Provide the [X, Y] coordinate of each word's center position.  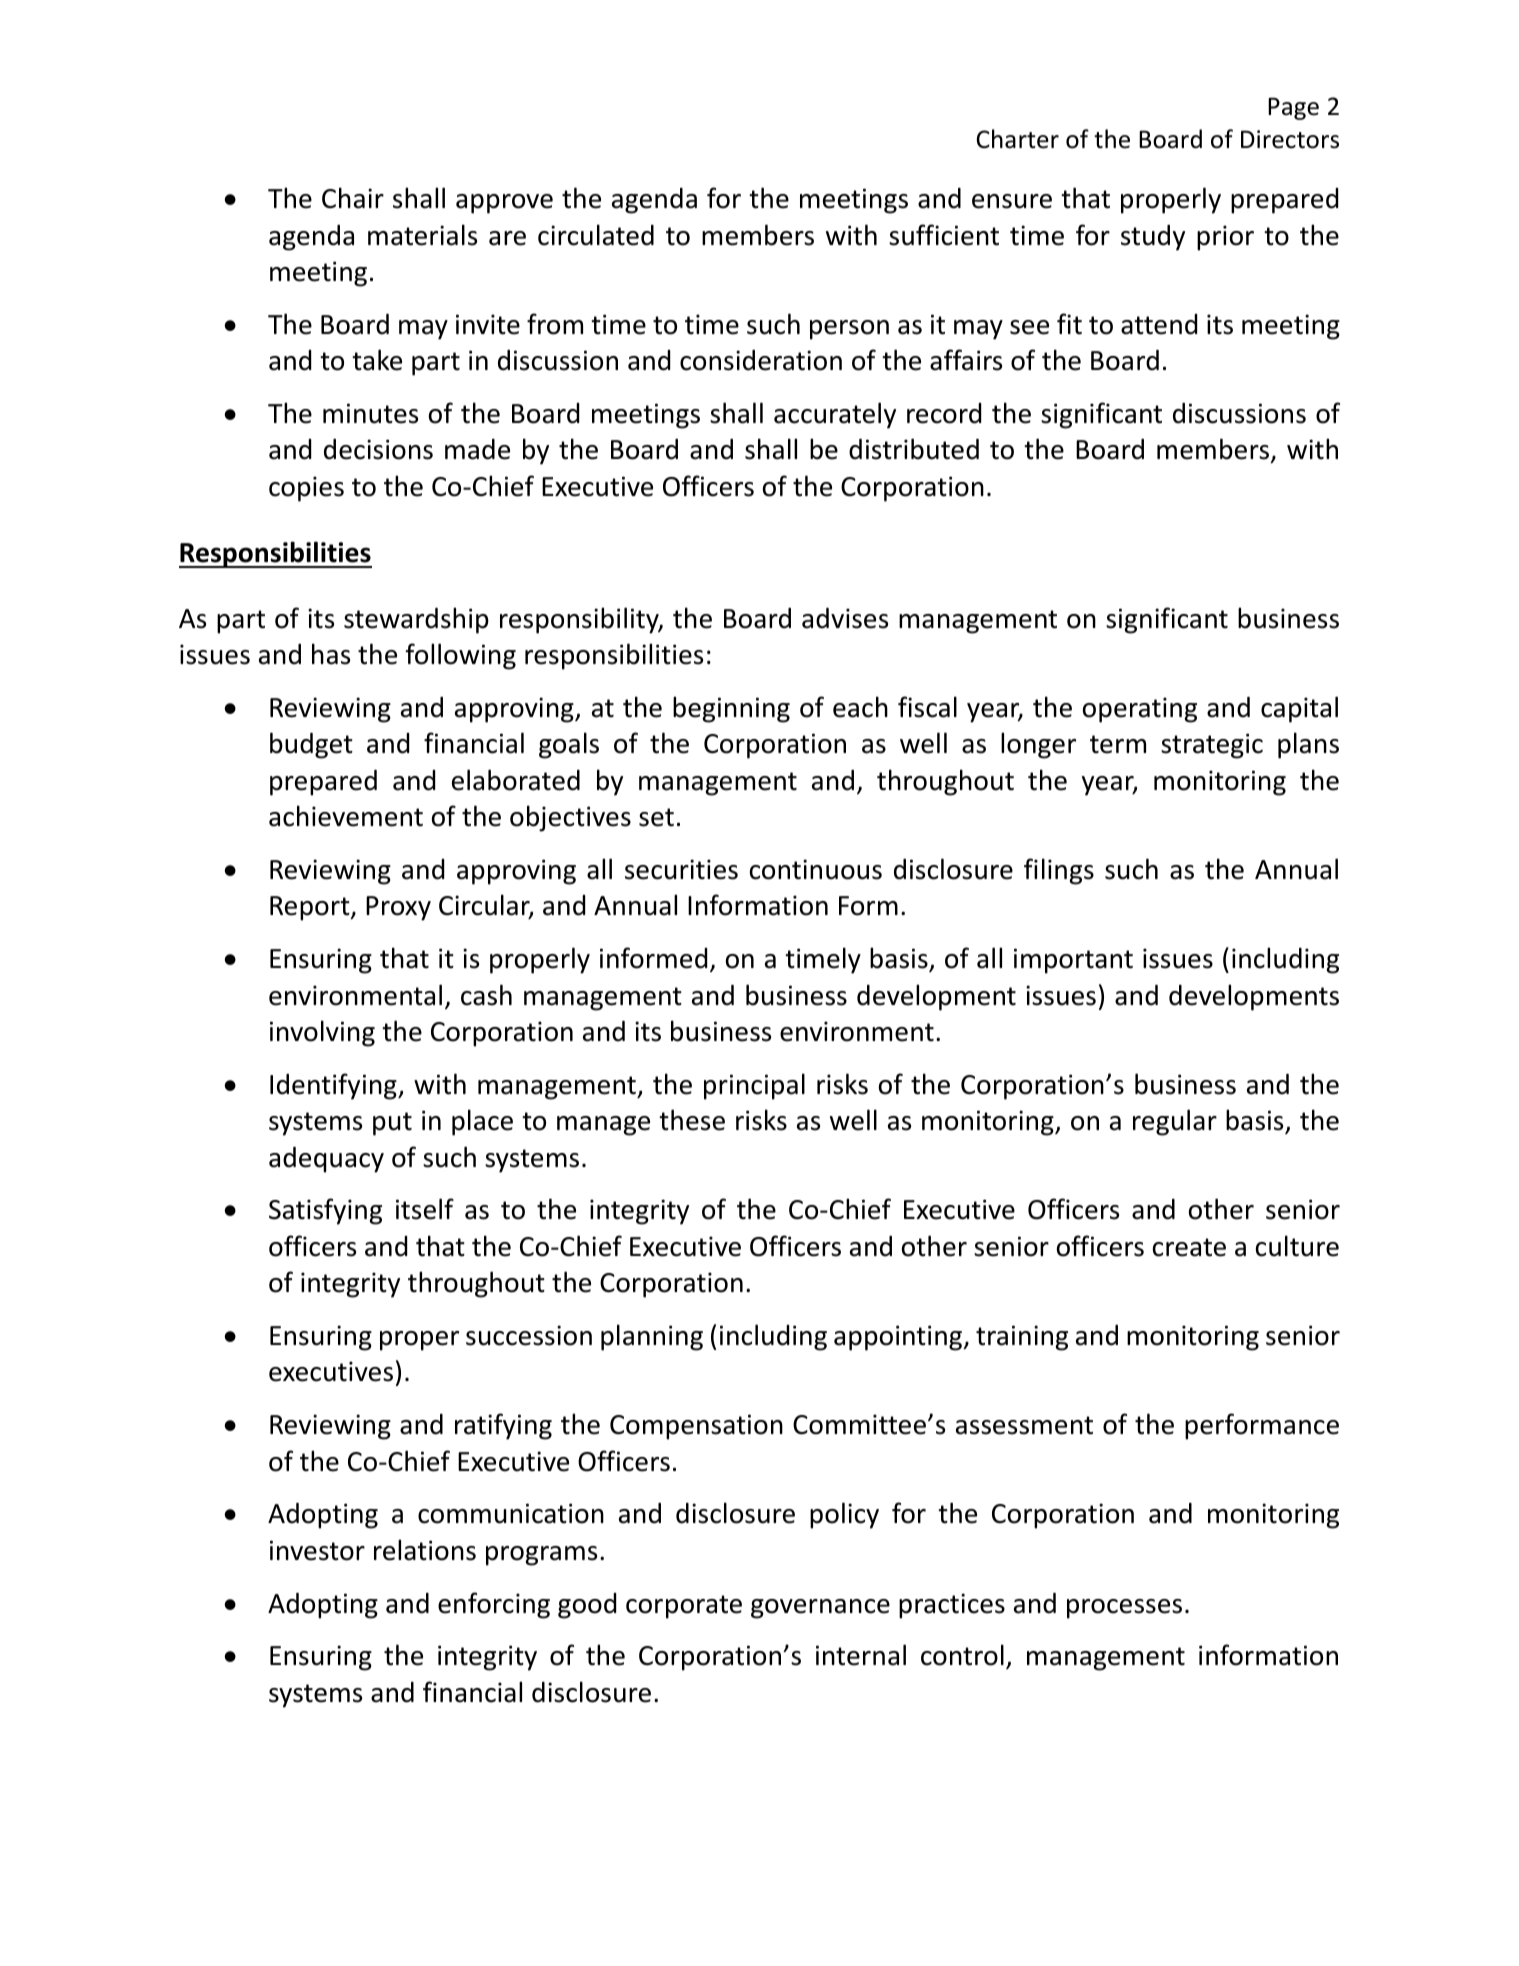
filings [1059, 871]
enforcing [494, 1605]
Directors [1290, 139]
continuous [816, 869]
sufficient [944, 235]
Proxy [398, 908]
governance [820, 1609]
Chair [353, 198]
